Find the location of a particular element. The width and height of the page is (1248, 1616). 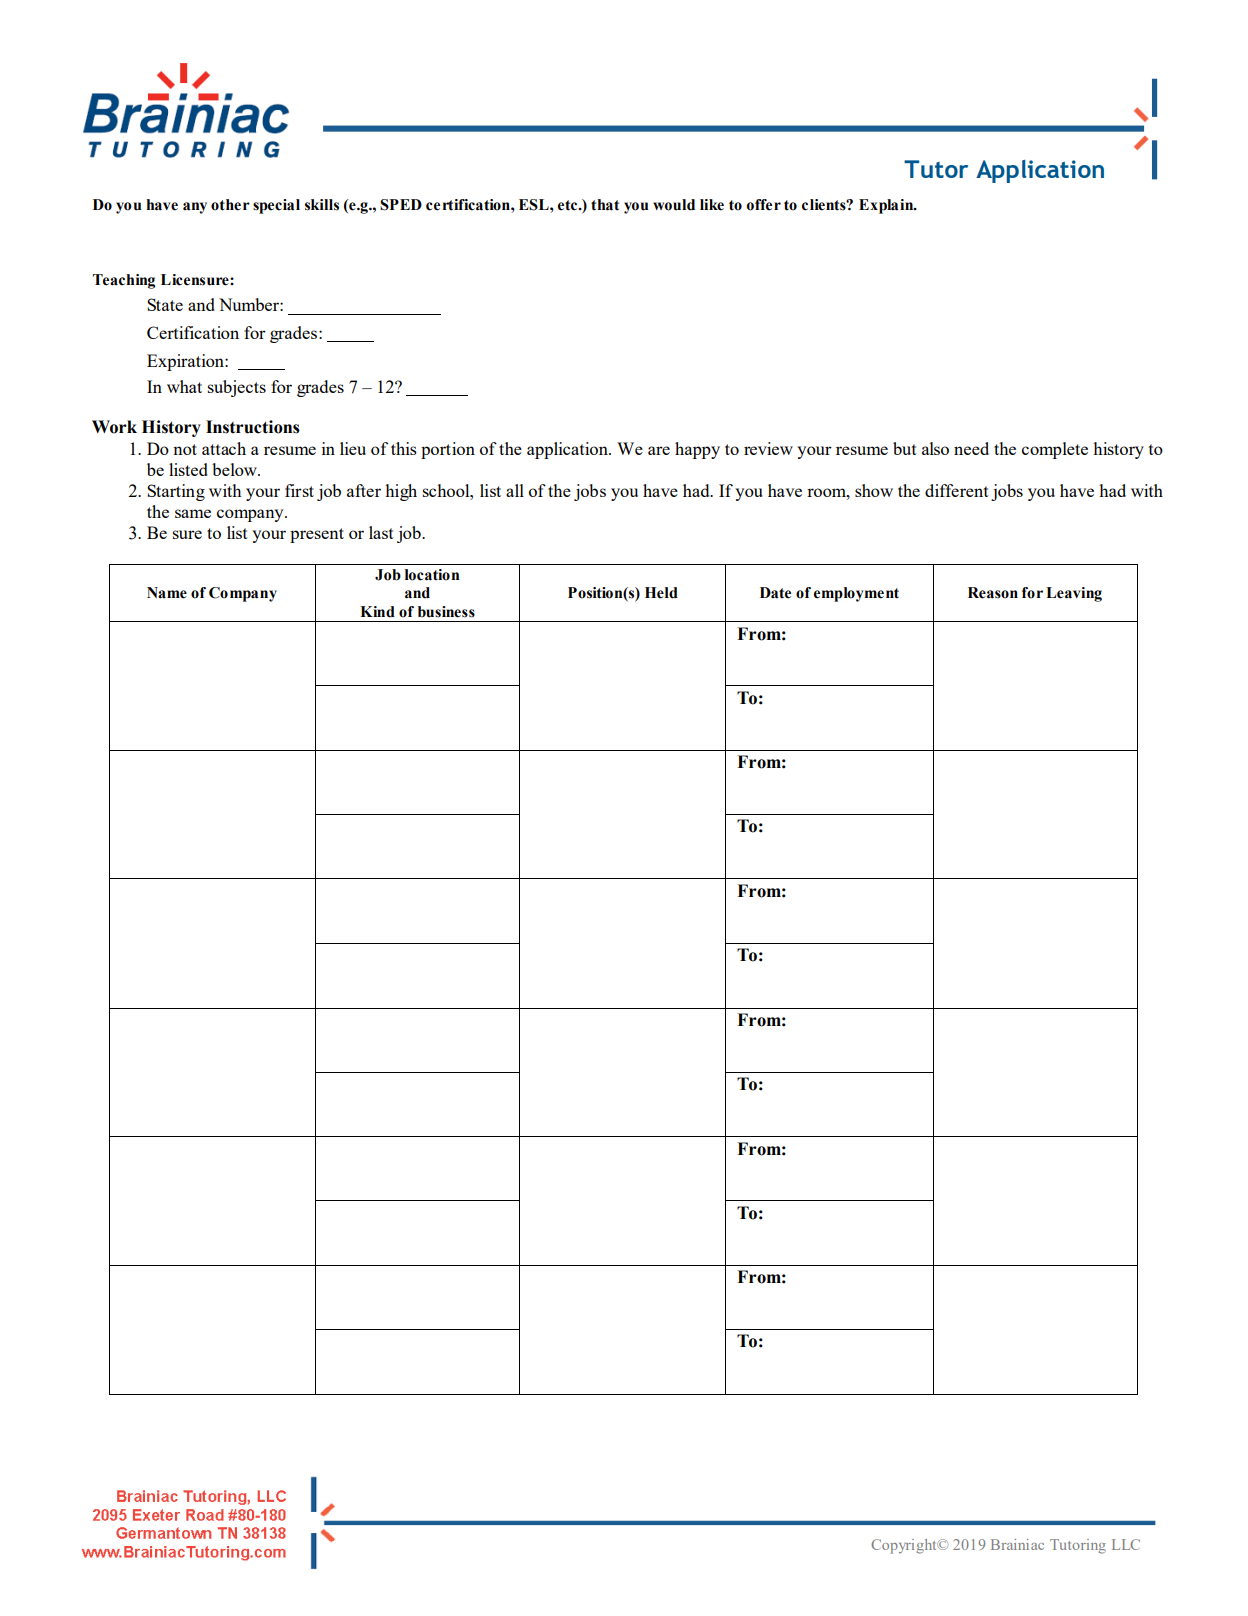

that is located at coordinates (605, 205).
